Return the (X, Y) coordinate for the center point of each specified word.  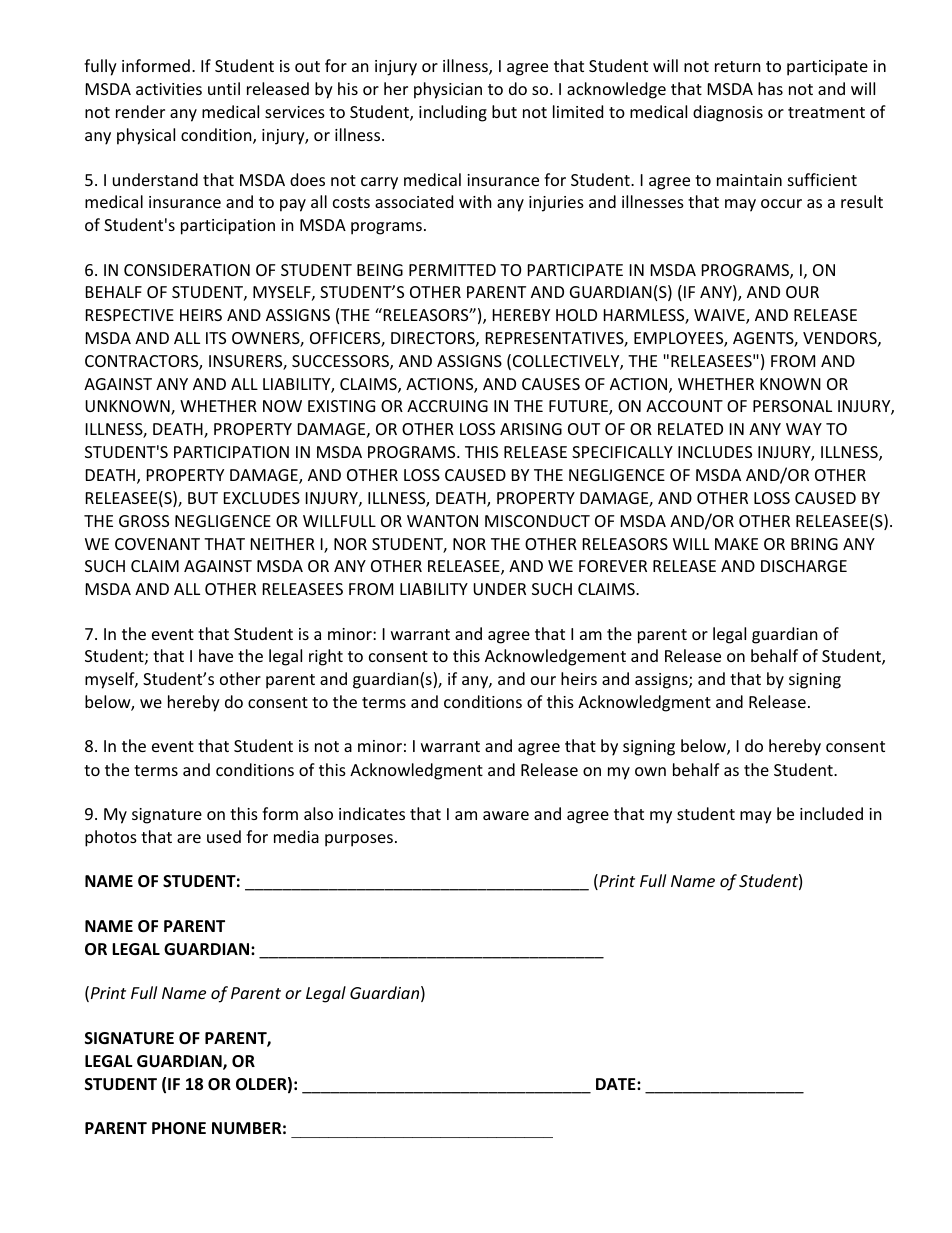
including (453, 113)
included (831, 813)
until (224, 88)
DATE (617, 1084)
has (770, 88)
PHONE (179, 1128)
